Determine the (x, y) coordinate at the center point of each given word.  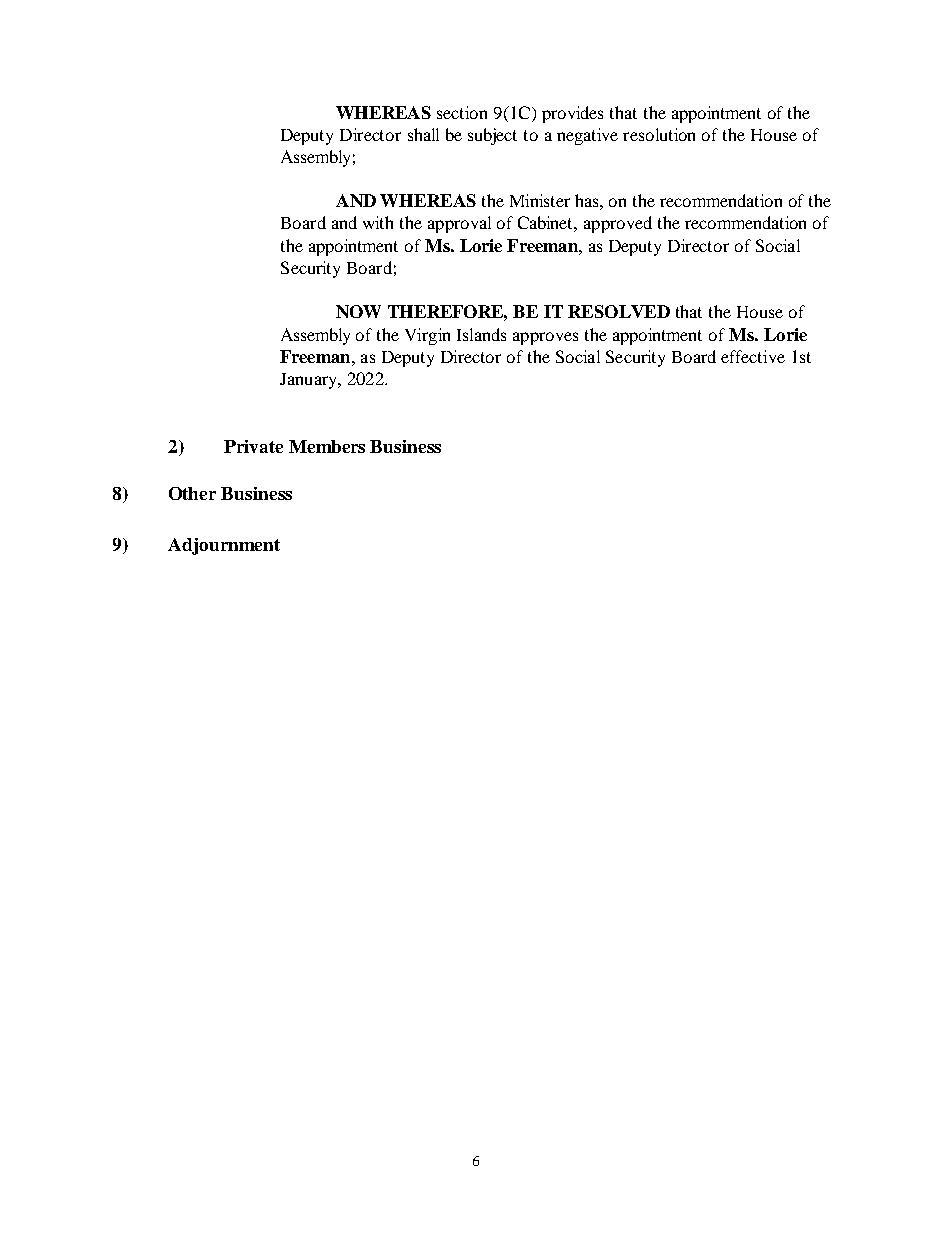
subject (492, 136)
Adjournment (224, 546)
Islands (481, 334)
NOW (358, 311)
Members (327, 446)
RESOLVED (619, 311)
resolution (659, 134)
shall (423, 134)
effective (753, 356)
